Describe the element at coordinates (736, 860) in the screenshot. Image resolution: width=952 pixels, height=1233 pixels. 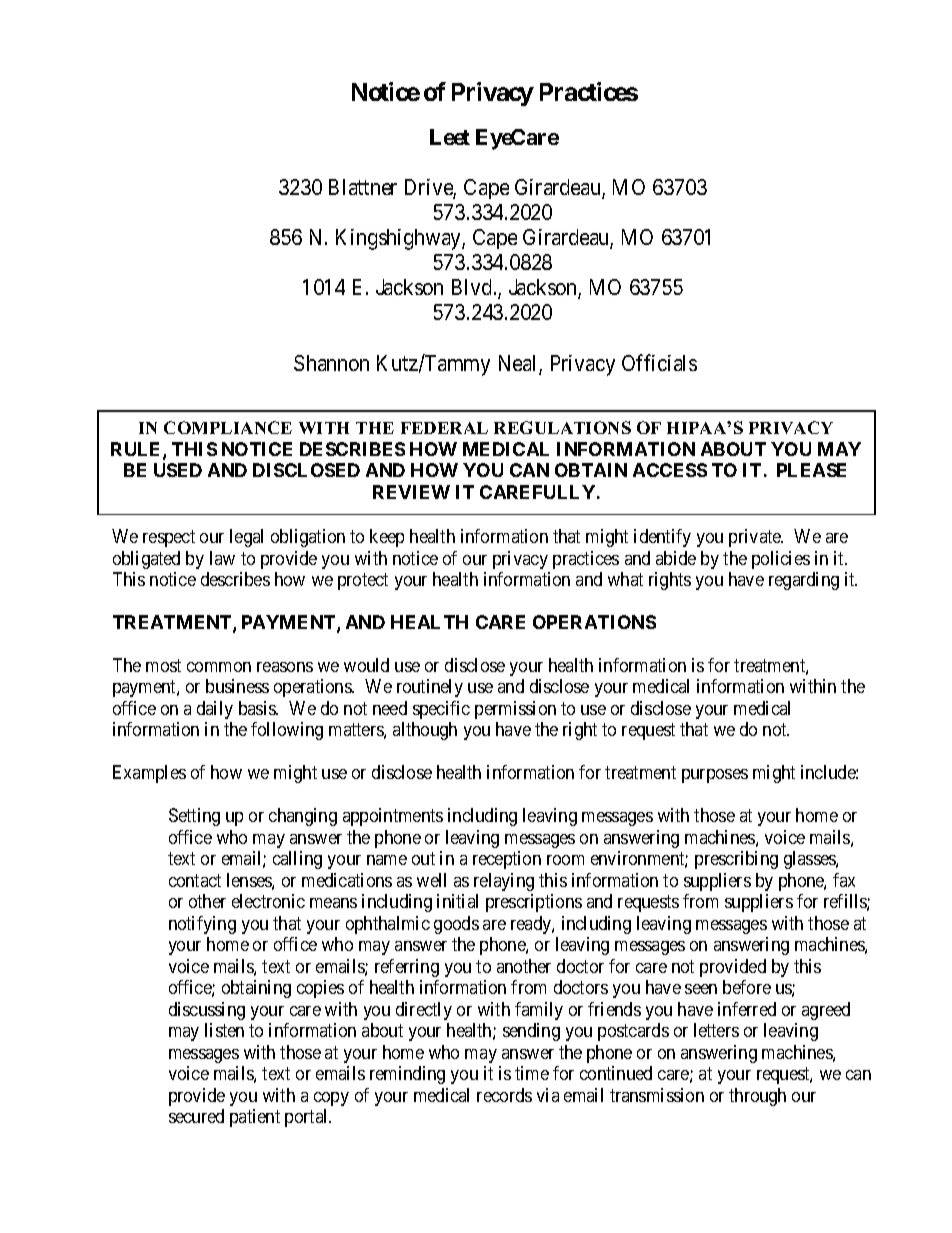
I see `prescribing` at that location.
